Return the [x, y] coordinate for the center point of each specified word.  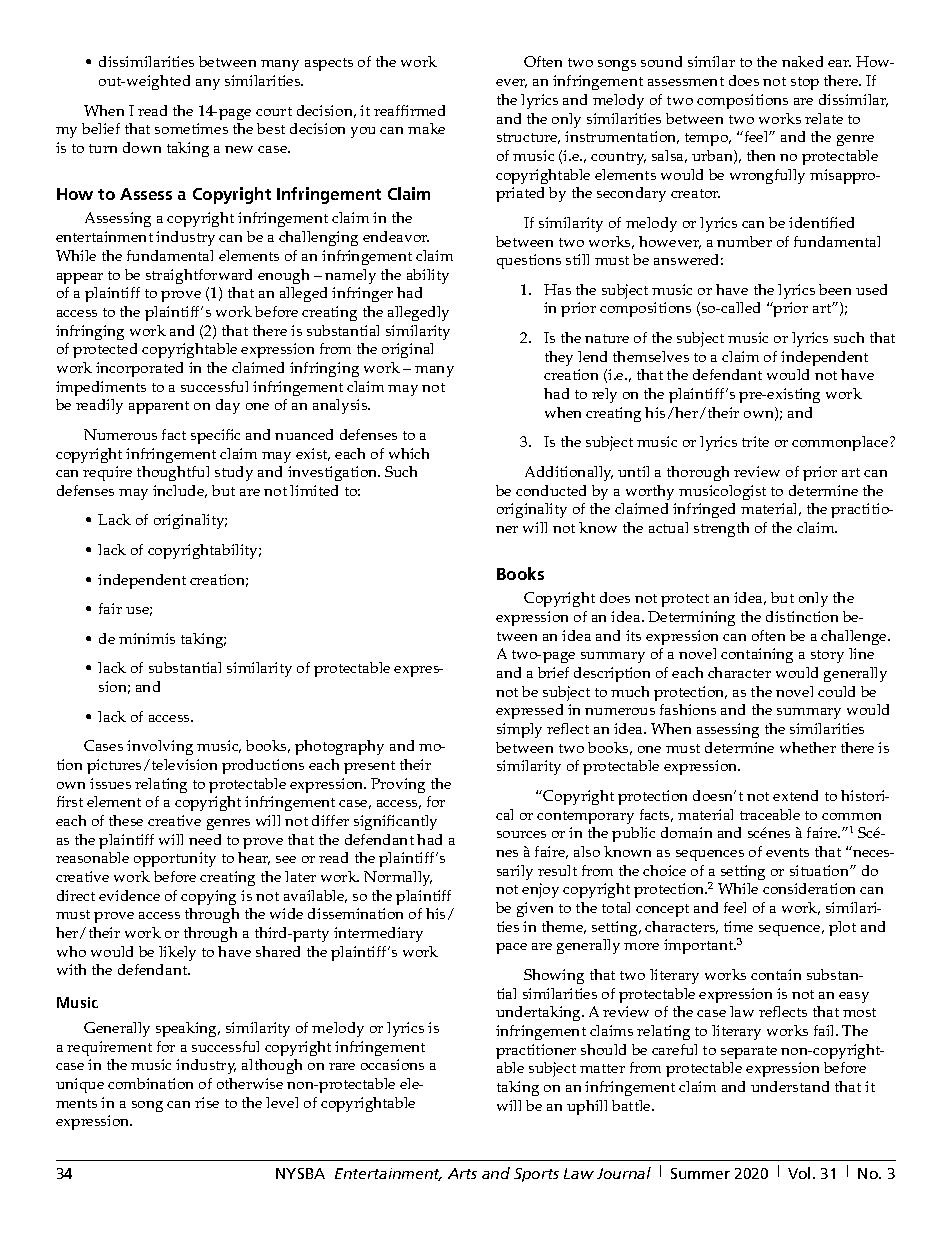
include [180, 491]
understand [790, 1086]
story [827, 656]
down [142, 147]
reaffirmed [409, 110]
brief [553, 672]
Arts [462, 1173]
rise [207, 1102]
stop [805, 83]
